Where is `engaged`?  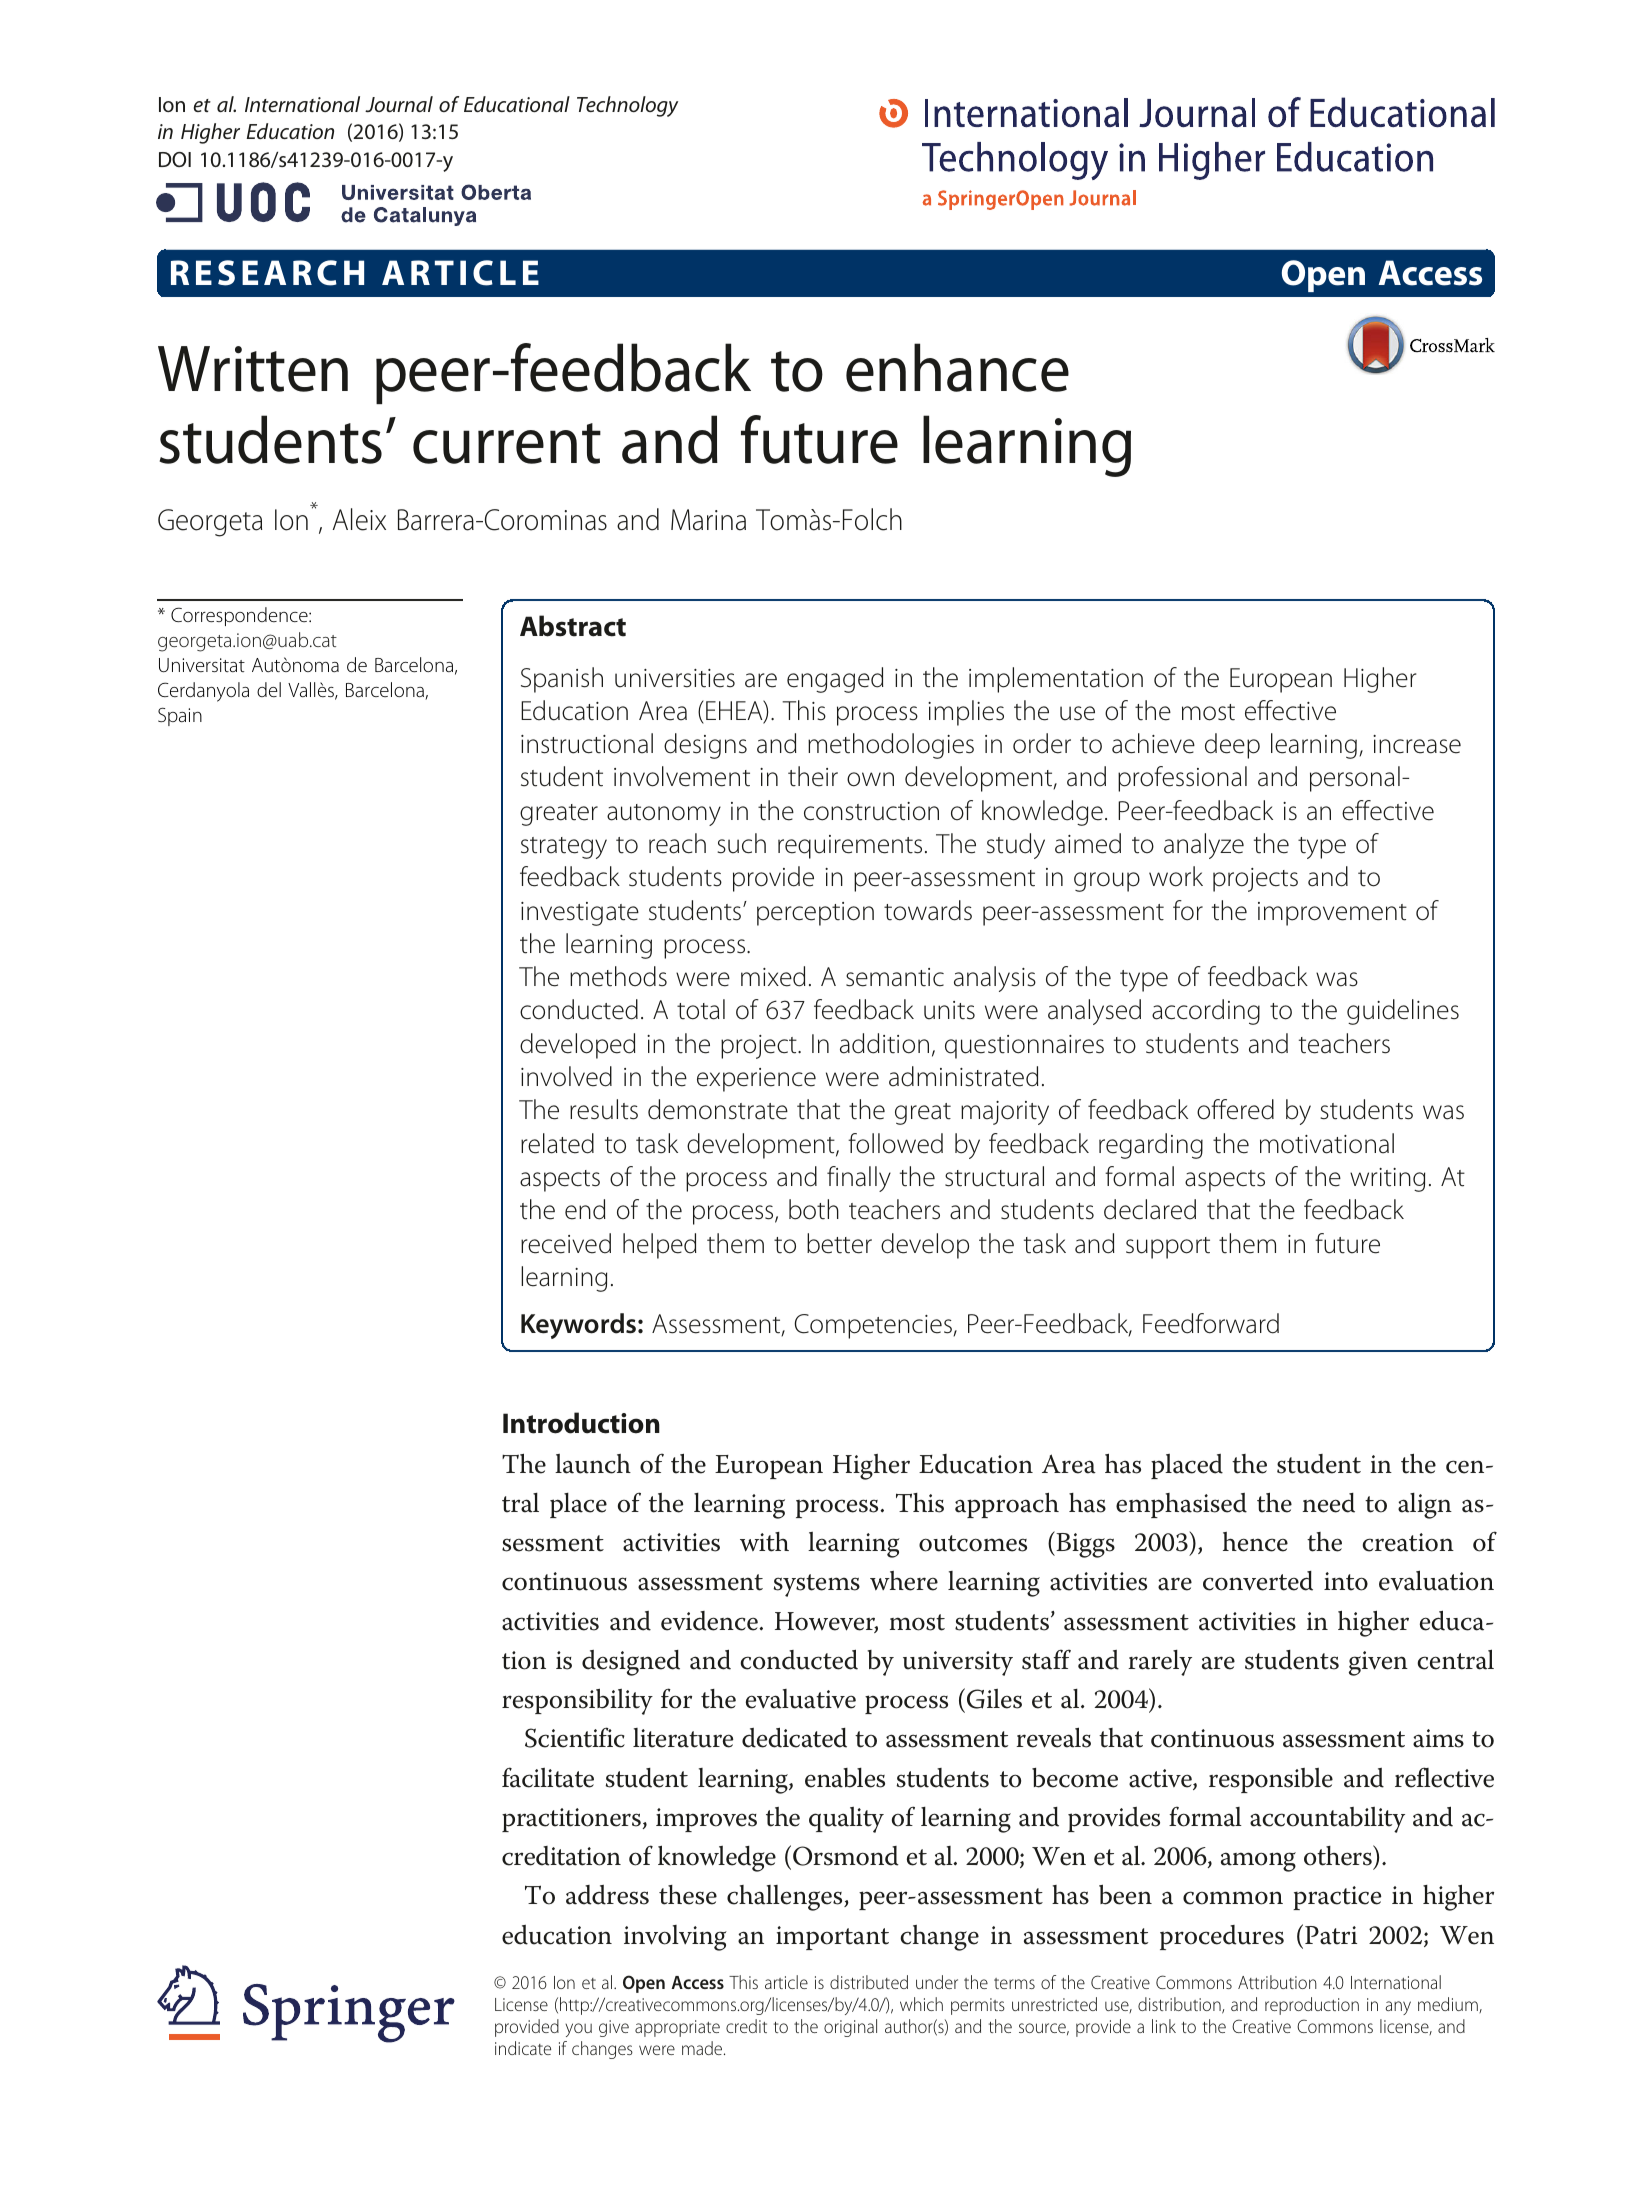
engaged is located at coordinates (835, 680).
